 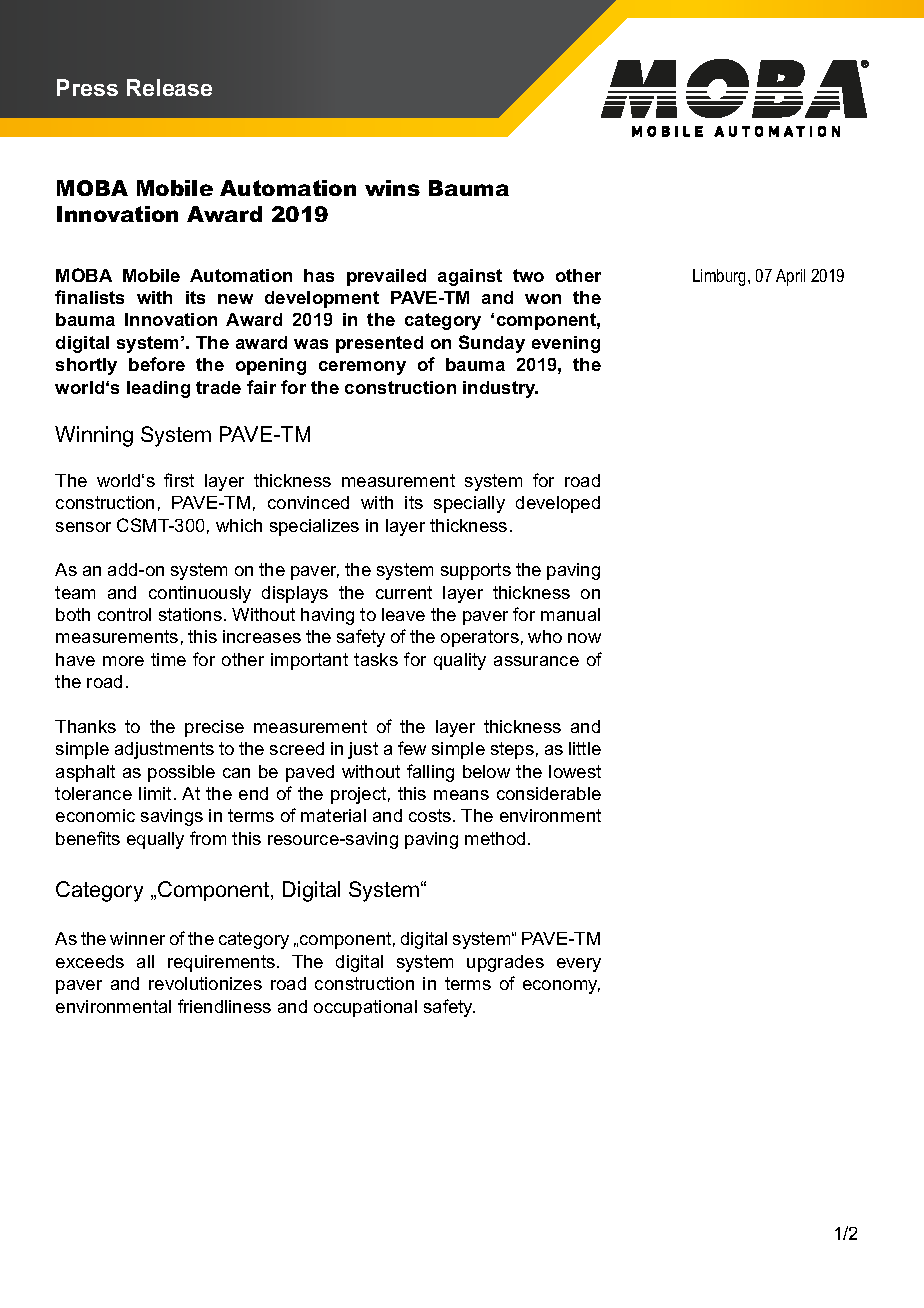 What do you see at coordinates (566, 344) in the document?
I see `evening` at bounding box center [566, 344].
